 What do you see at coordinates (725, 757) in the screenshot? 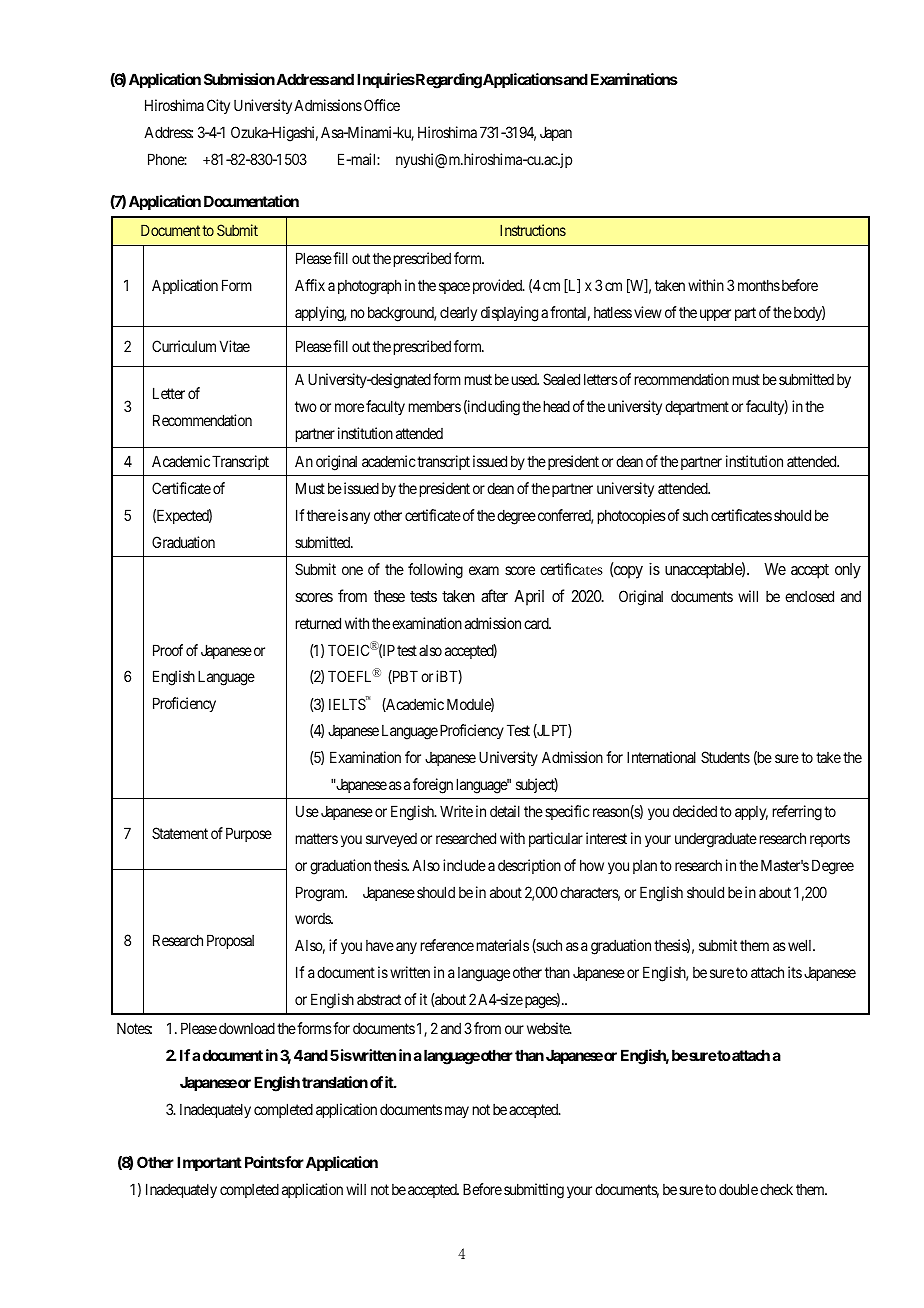
I see `Students` at bounding box center [725, 757].
